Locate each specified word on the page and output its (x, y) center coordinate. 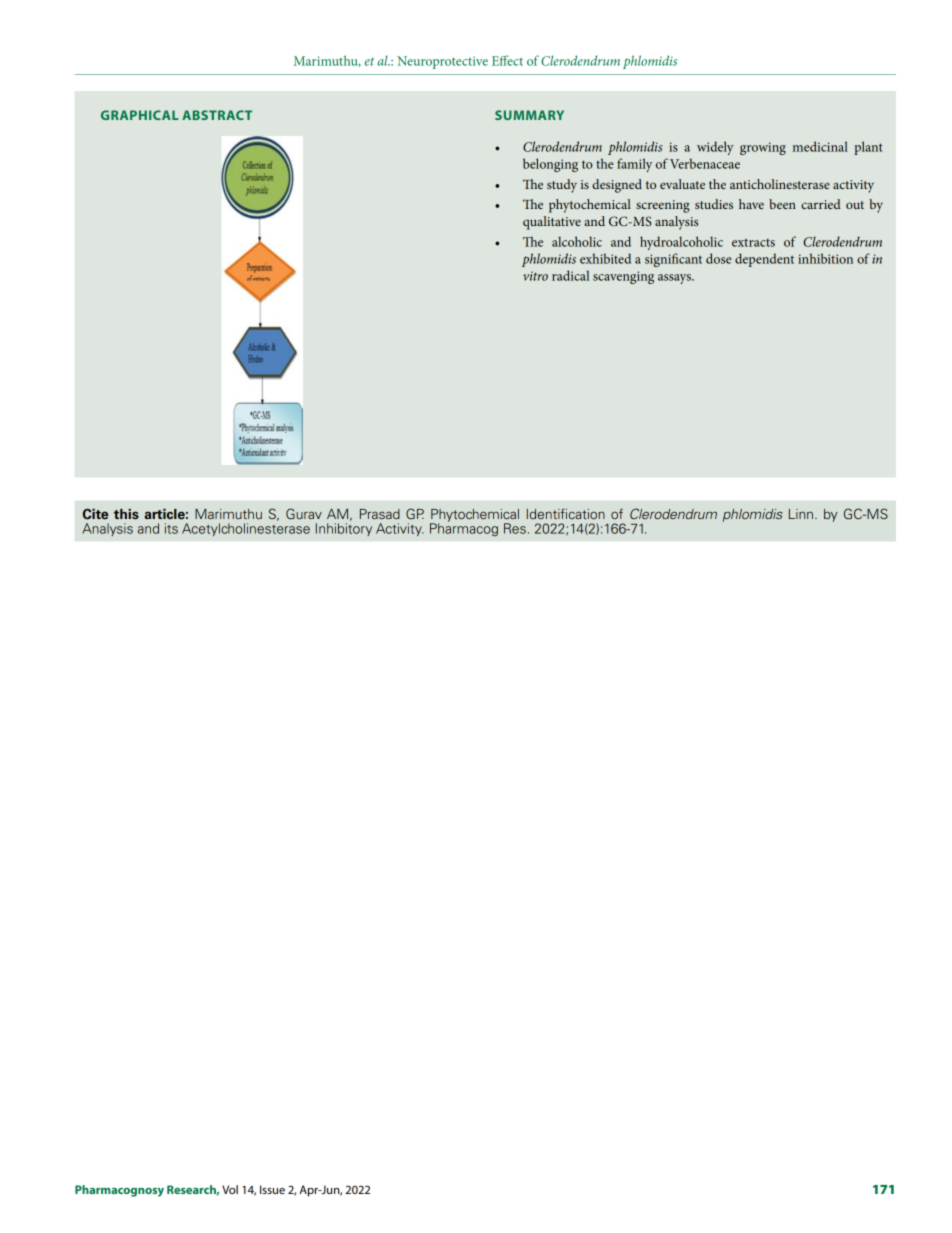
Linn (801, 514)
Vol (230, 1189)
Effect (507, 60)
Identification (566, 513)
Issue (272, 1189)
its (171, 528)
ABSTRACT (217, 115)
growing (763, 148)
